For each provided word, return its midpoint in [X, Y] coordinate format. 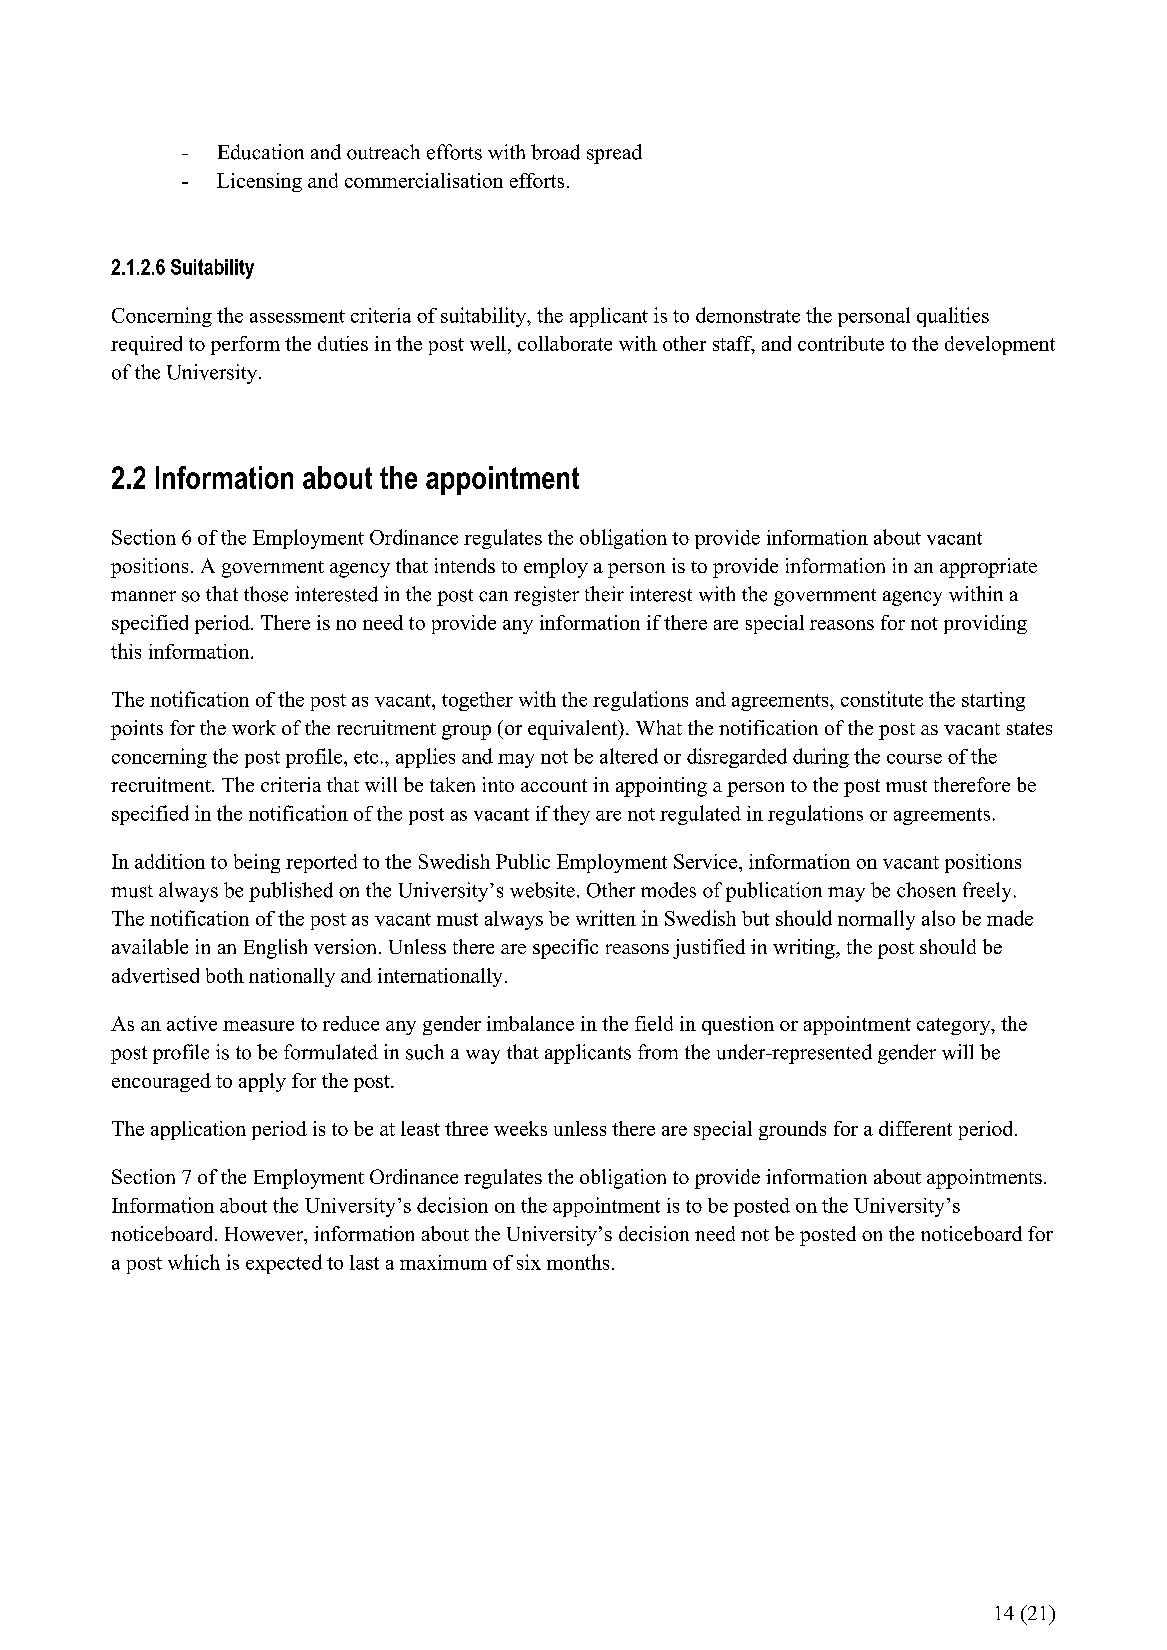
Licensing [259, 182]
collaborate [565, 343]
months [578, 1262]
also [938, 918]
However [265, 1234]
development [1000, 345]
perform [245, 345]
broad [555, 152]
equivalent [574, 730]
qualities [953, 317]
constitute [882, 699]
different [915, 1128]
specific [565, 949]
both [225, 975]
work [254, 727]
